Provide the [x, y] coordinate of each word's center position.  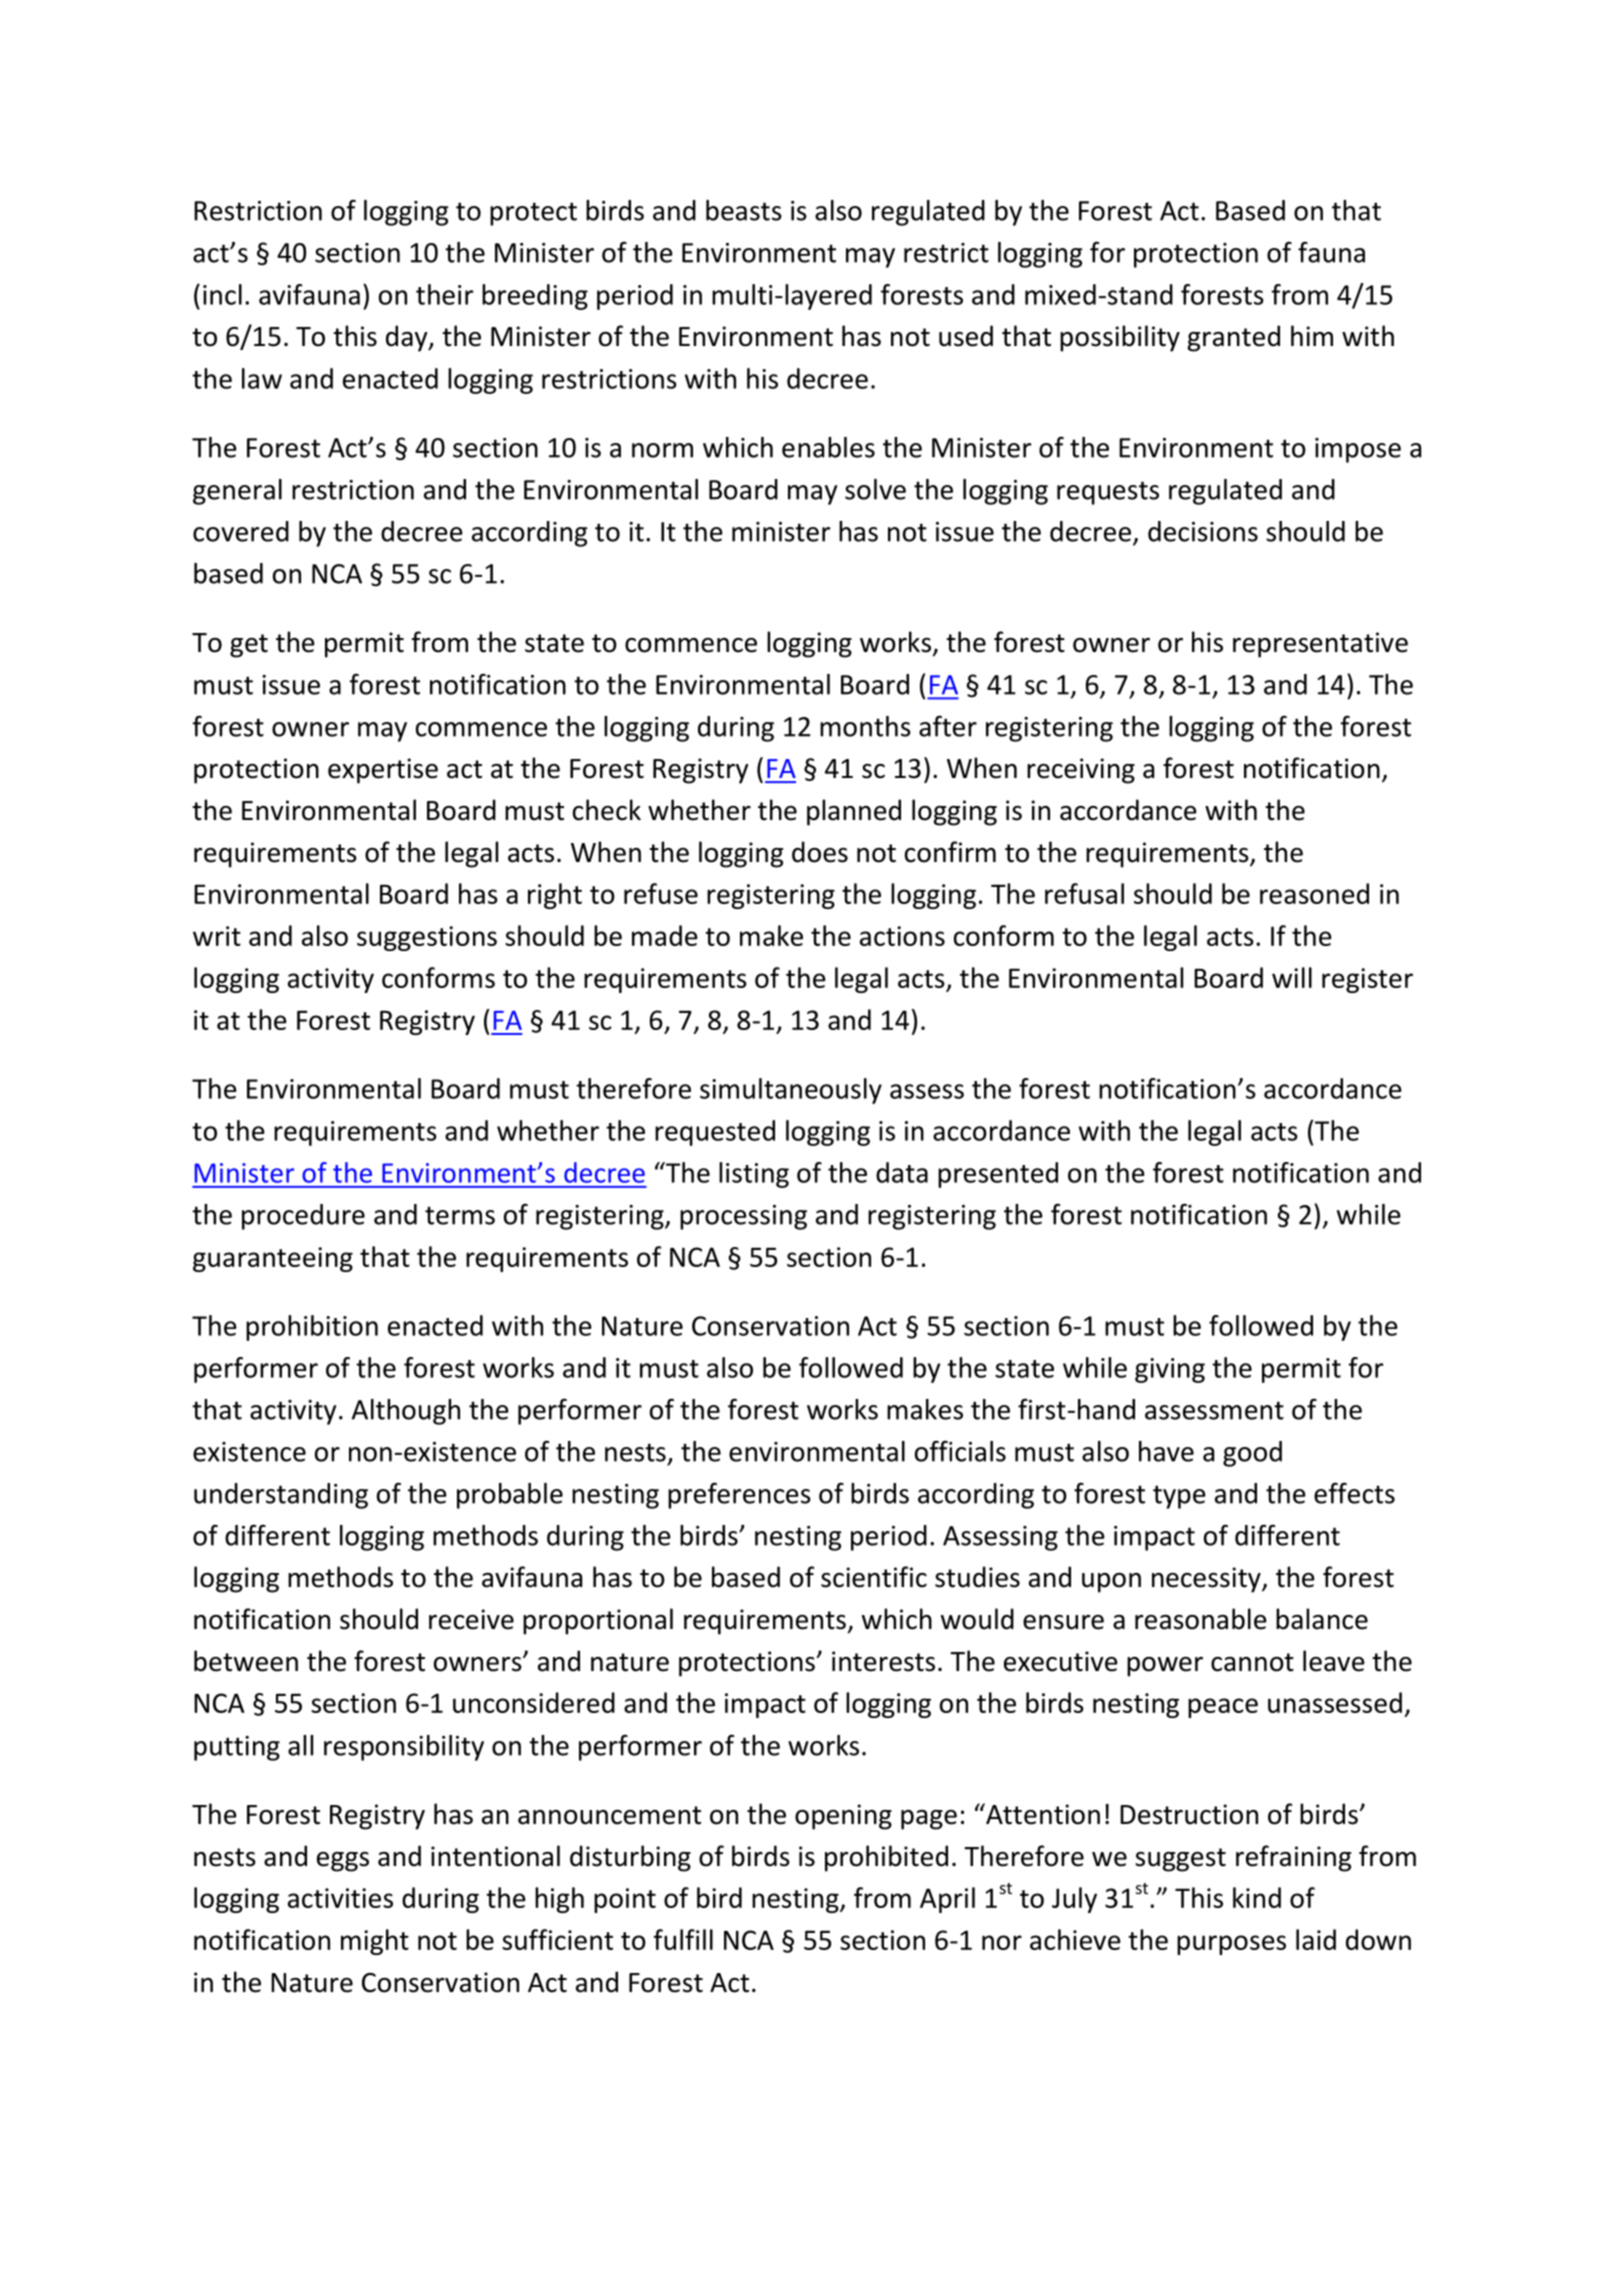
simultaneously [791, 1091]
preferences [739, 1495]
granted [1234, 338]
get [249, 646]
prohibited [886, 1858]
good [1252, 1454]
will [1292, 977]
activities [340, 1898]
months [865, 726]
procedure [303, 1217]
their [444, 294]
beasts [744, 210]
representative [1320, 645]
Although [406, 1412]
